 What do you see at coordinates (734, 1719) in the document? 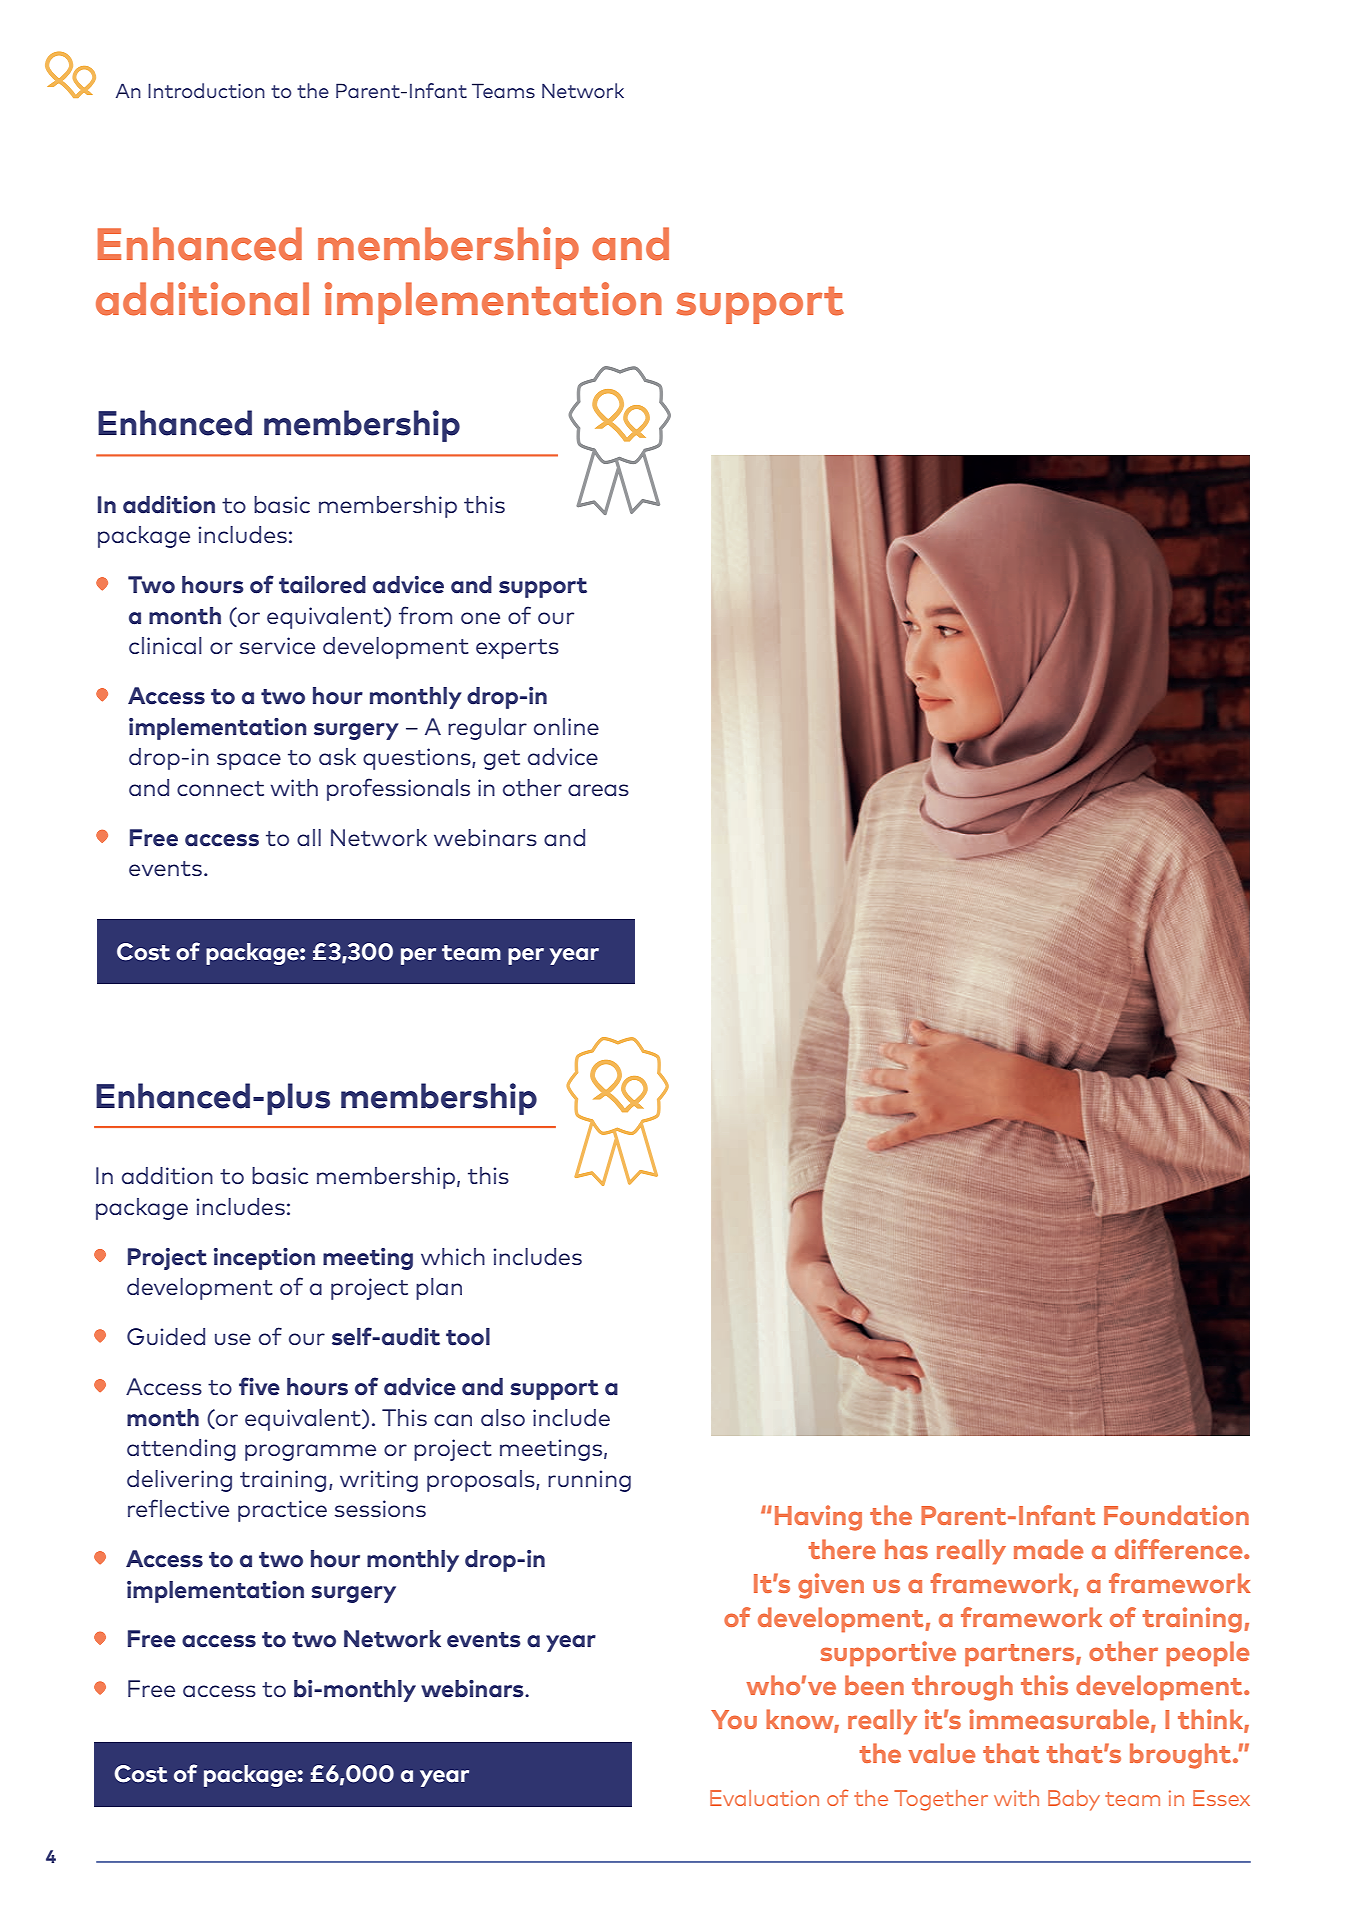
I see `You` at bounding box center [734, 1719].
